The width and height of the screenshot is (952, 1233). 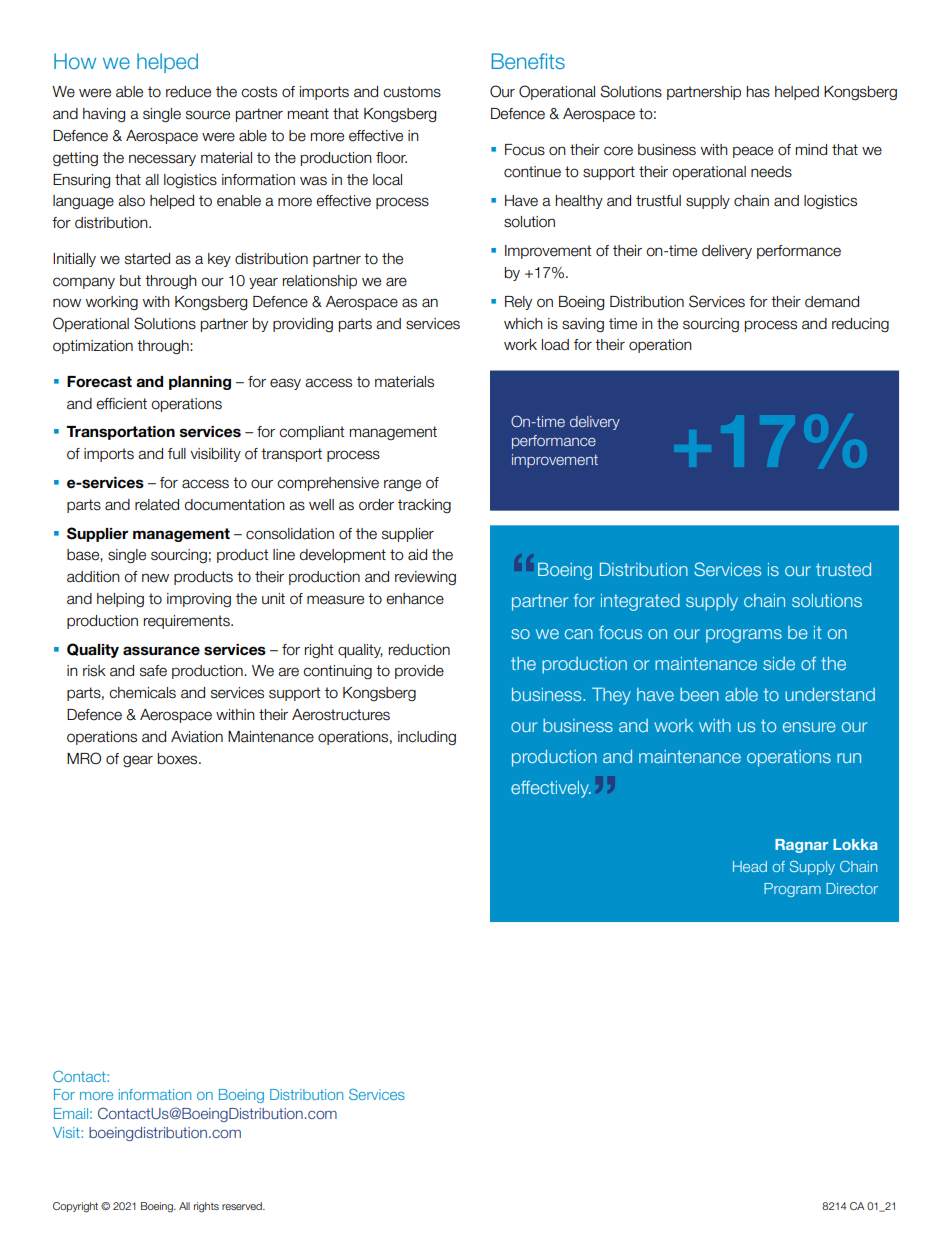 What do you see at coordinates (138, 761) in the screenshot?
I see `gear` at bounding box center [138, 761].
